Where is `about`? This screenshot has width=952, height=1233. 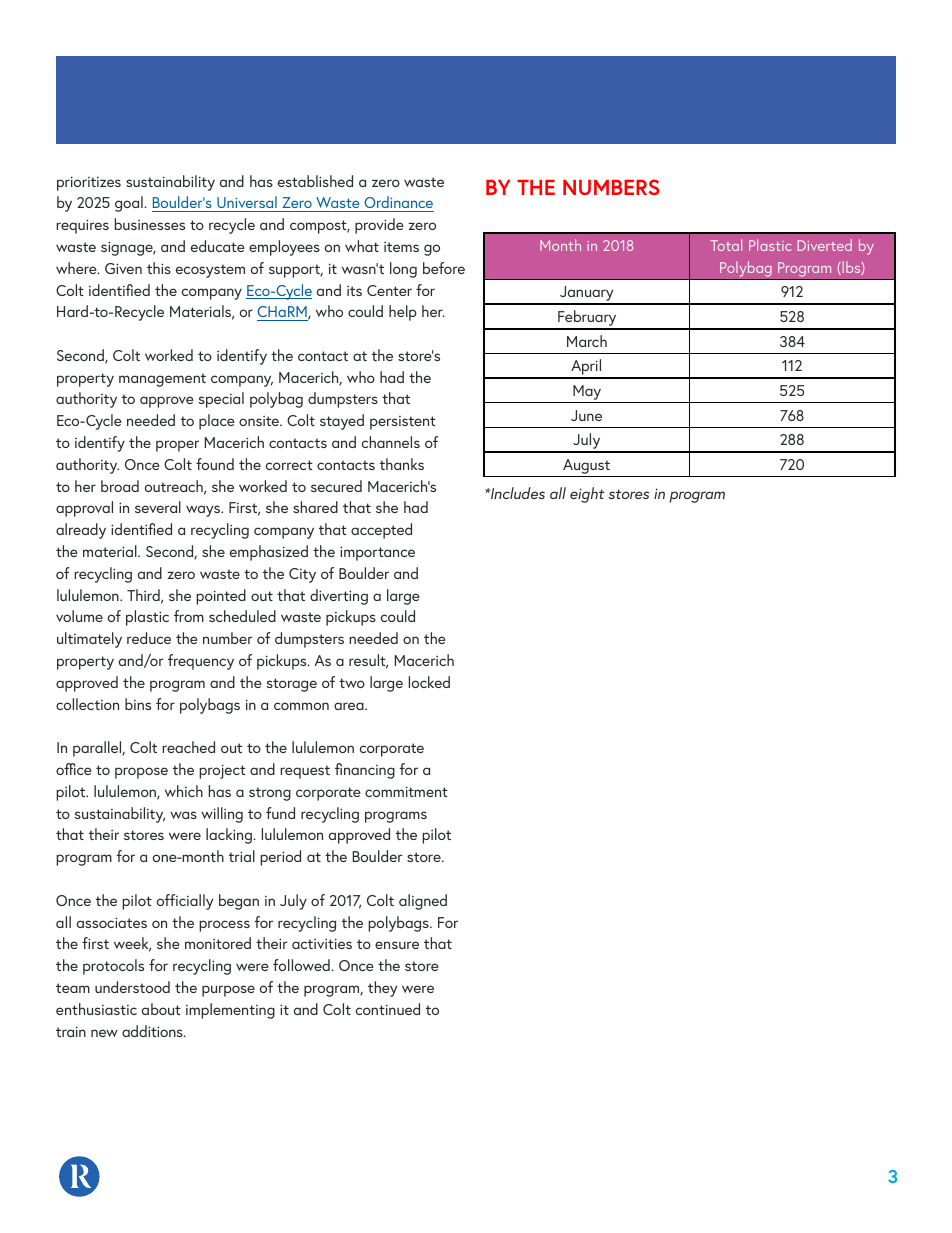 about is located at coordinates (161, 1009).
